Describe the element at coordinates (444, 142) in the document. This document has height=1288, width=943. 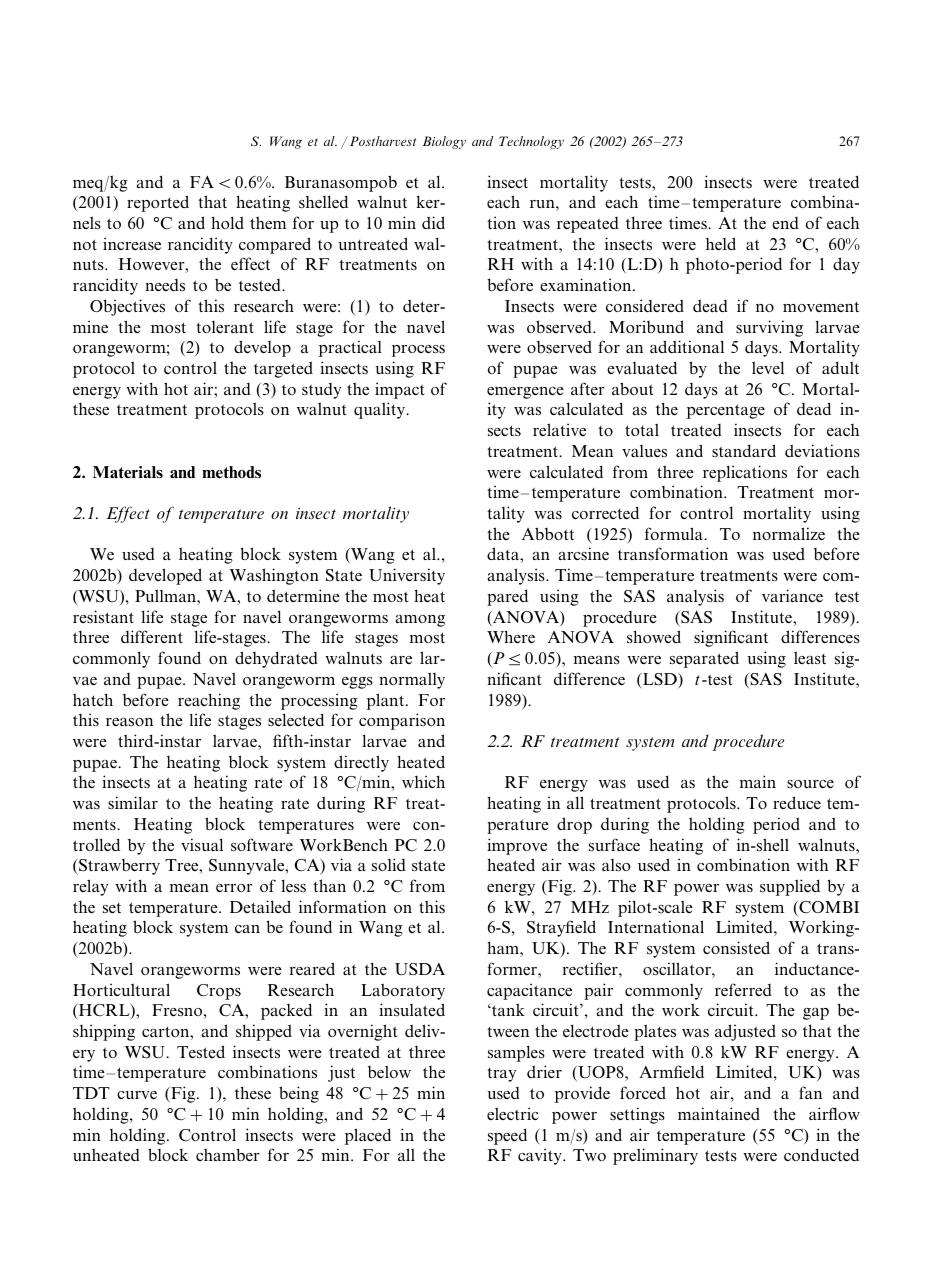
I see `Biology` at that location.
